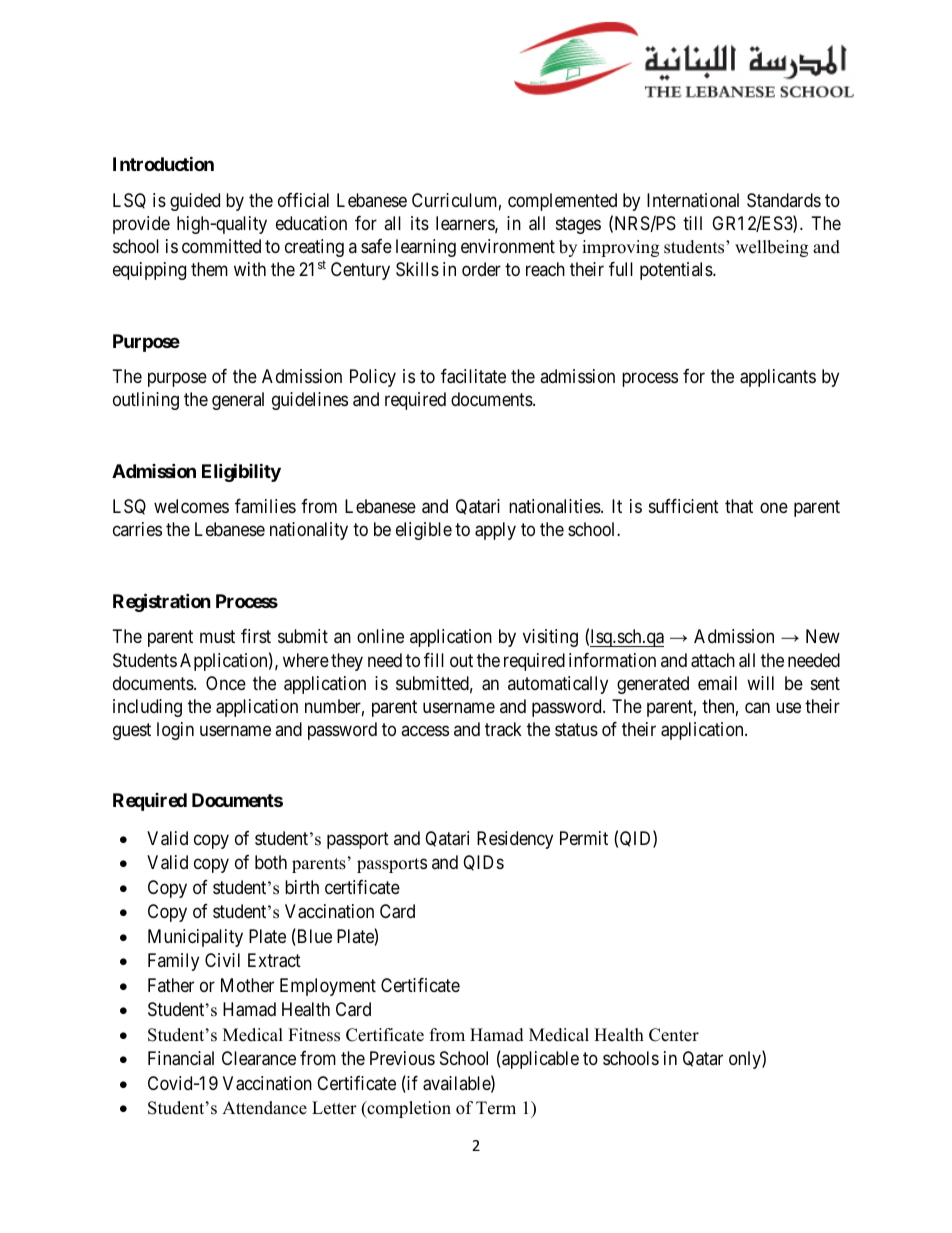  What do you see at coordinates (217, 637) in the screenshot?
I see `must` at bounding box center [217, 637].
